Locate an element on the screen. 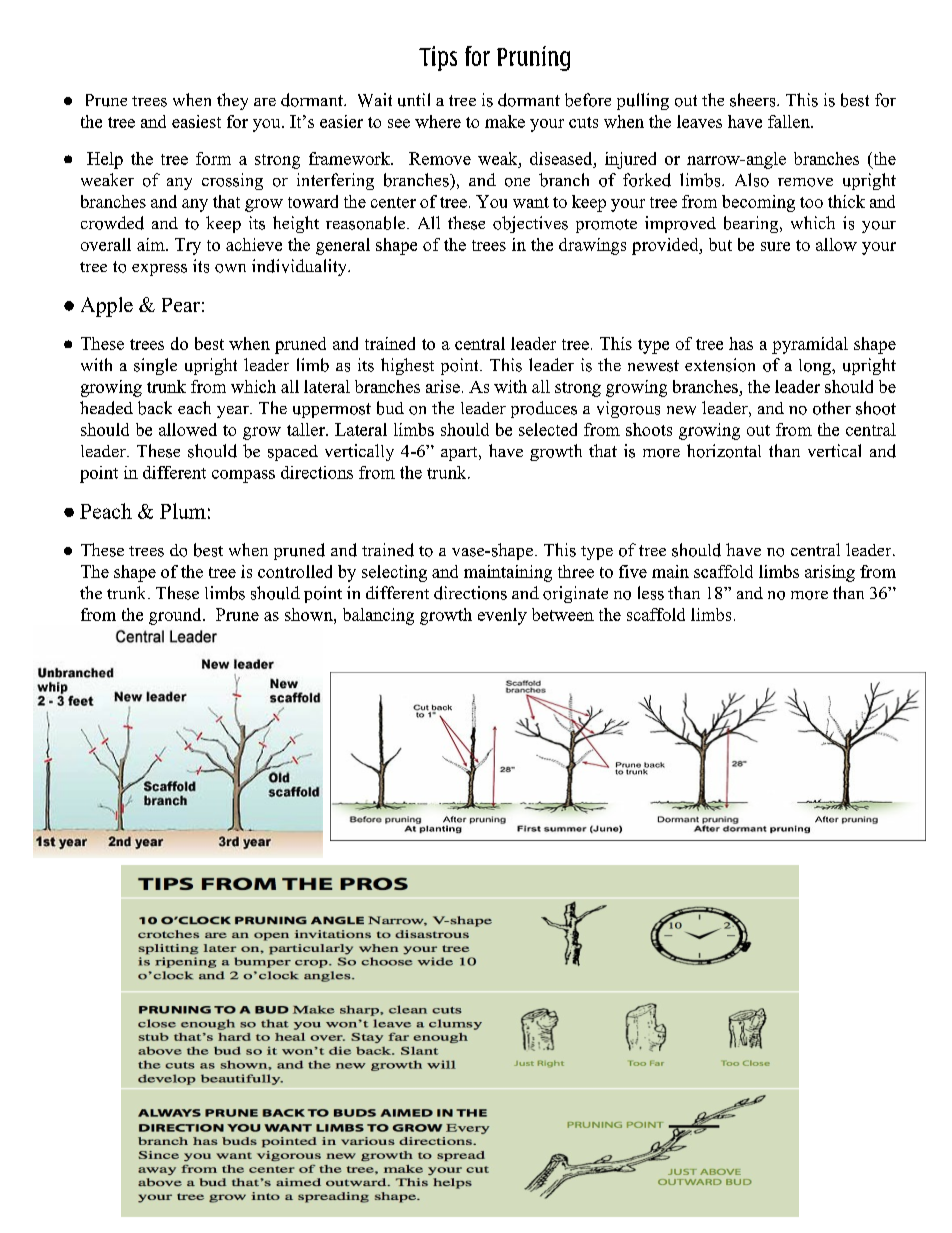 This screenshot has width=952, height=1233. year is located at coordinates (234, 412).
